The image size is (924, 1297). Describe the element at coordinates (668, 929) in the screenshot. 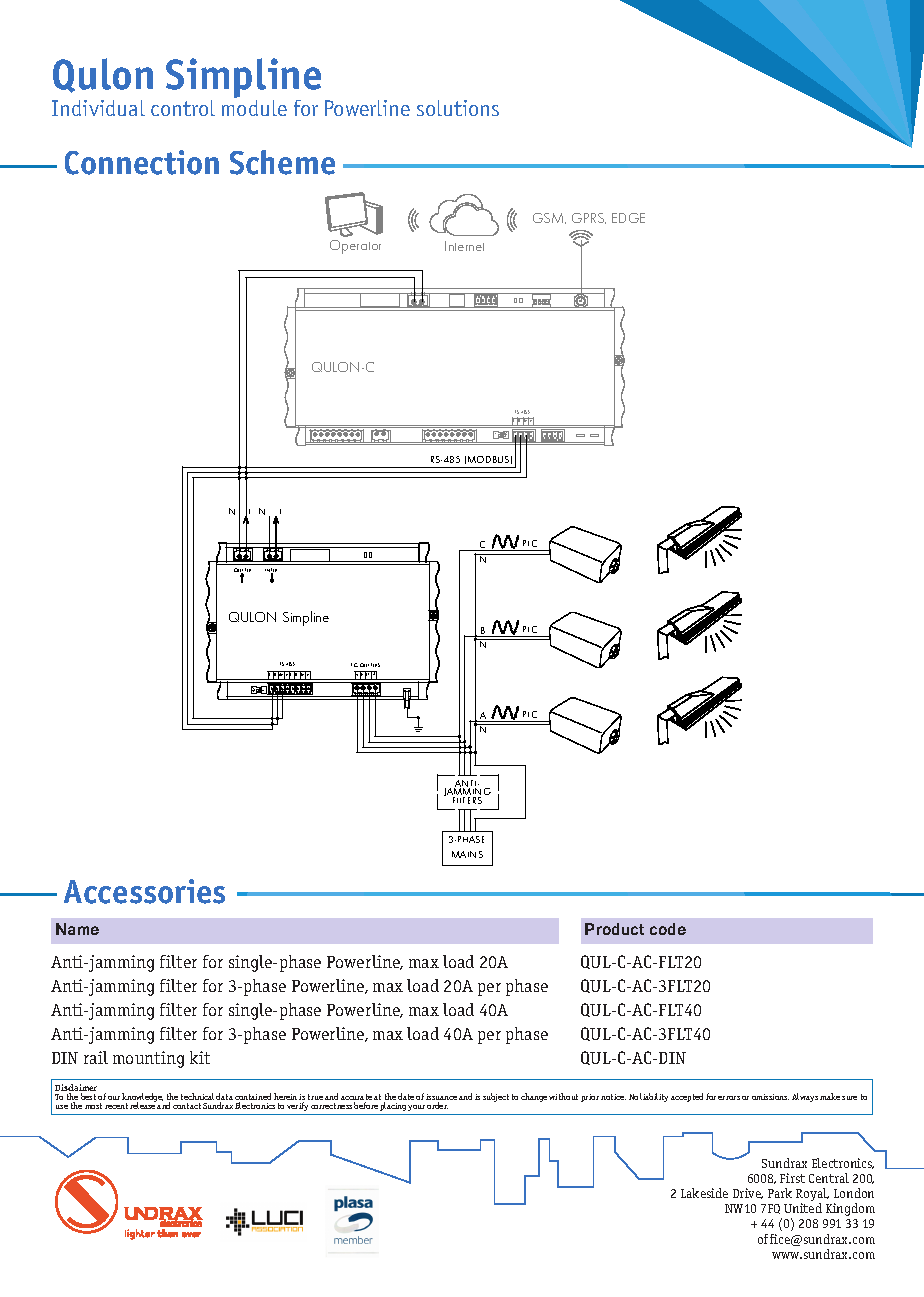

I see `code` at that location.
